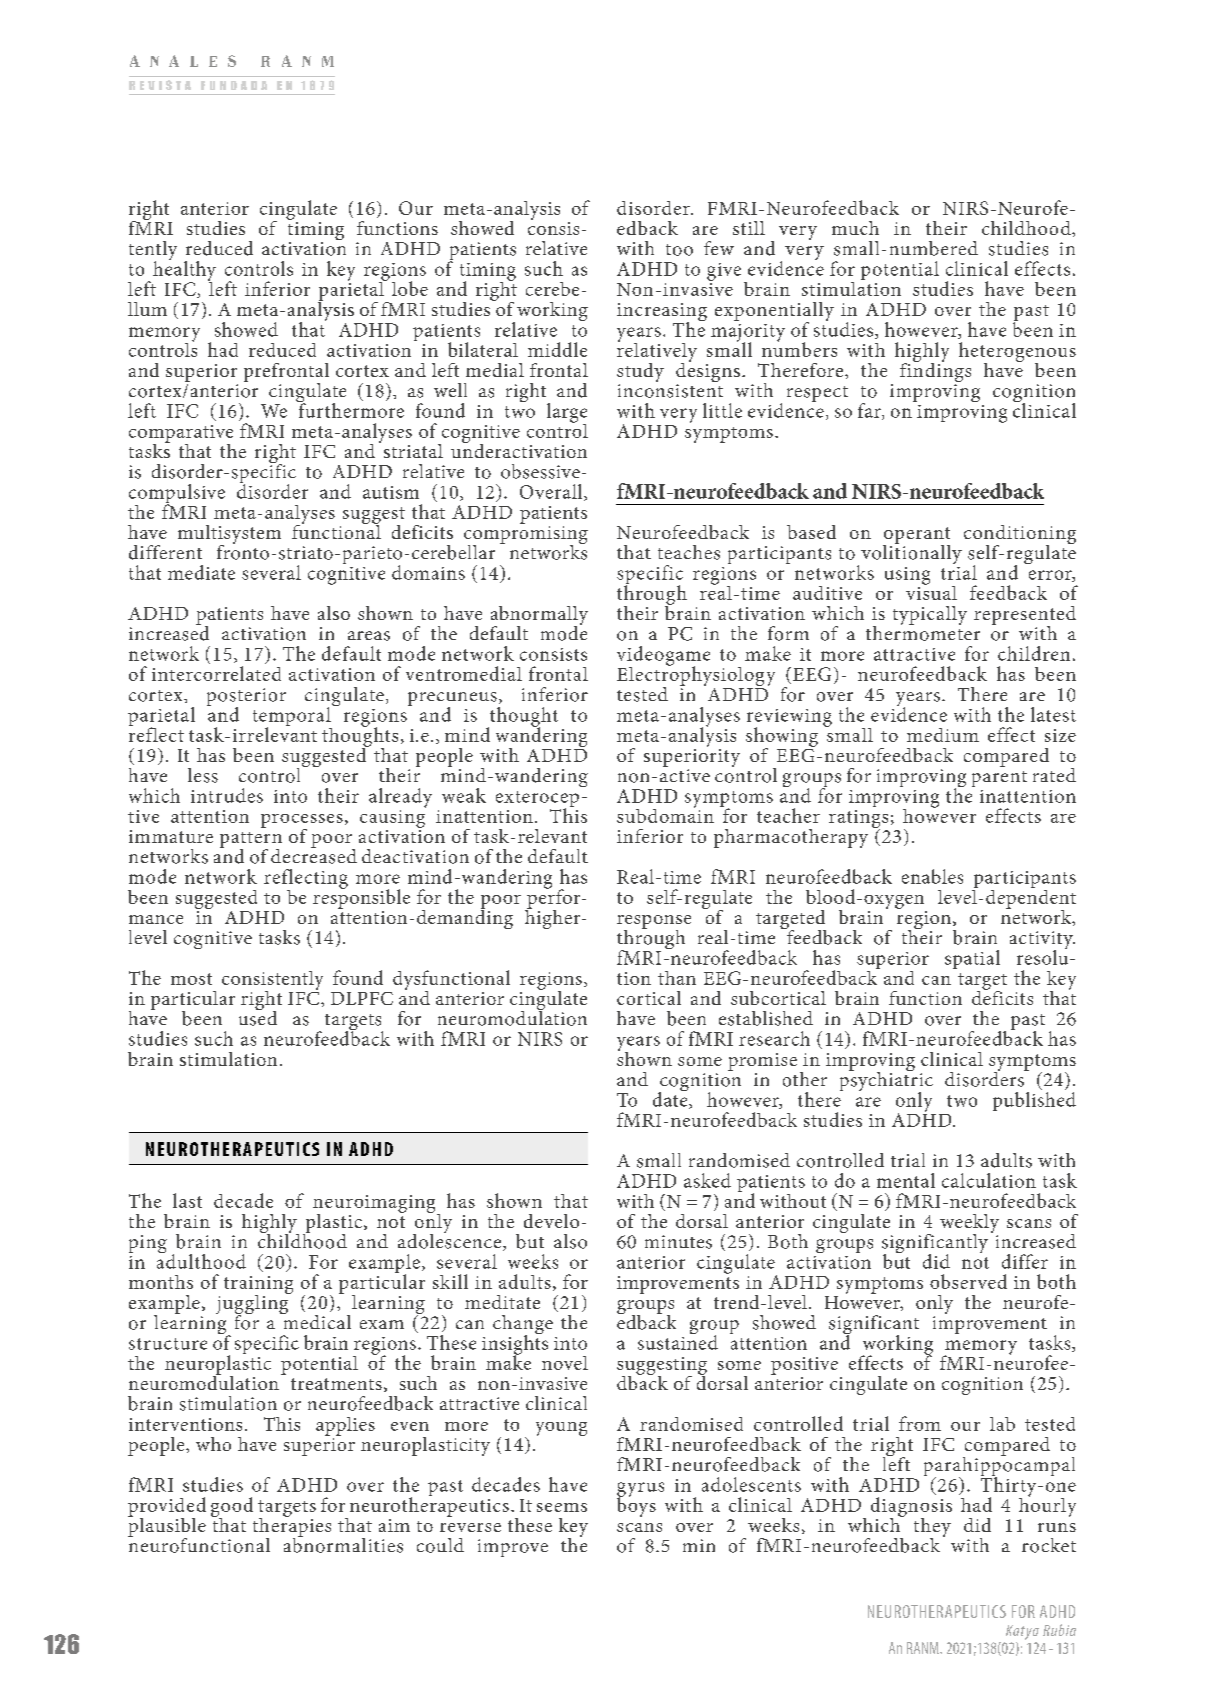 This screenshot has height=1706, width=1206. I want to click on intrudes, so click(227, 795).
